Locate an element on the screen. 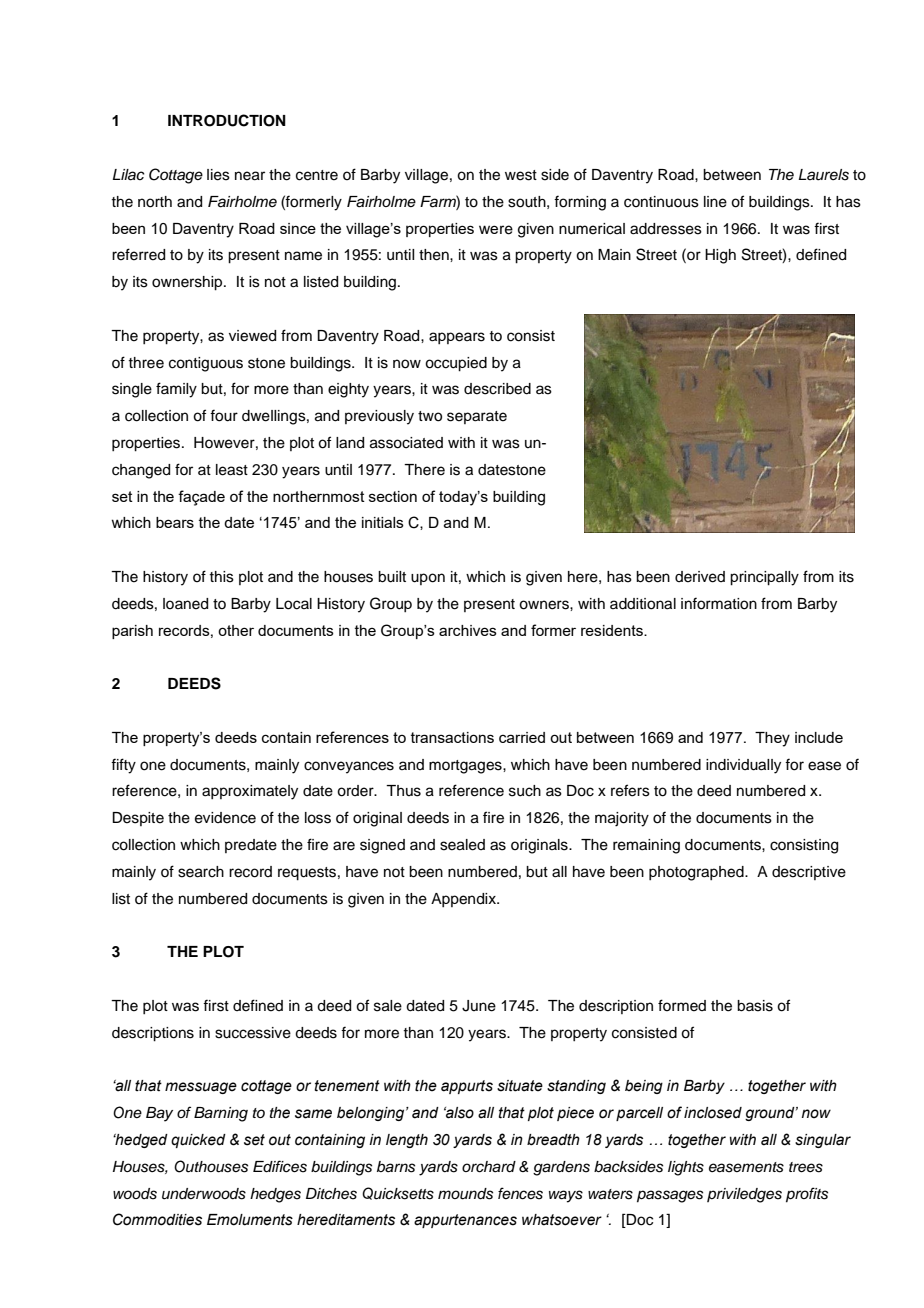  sealed is located at coordinates (462, 845).
